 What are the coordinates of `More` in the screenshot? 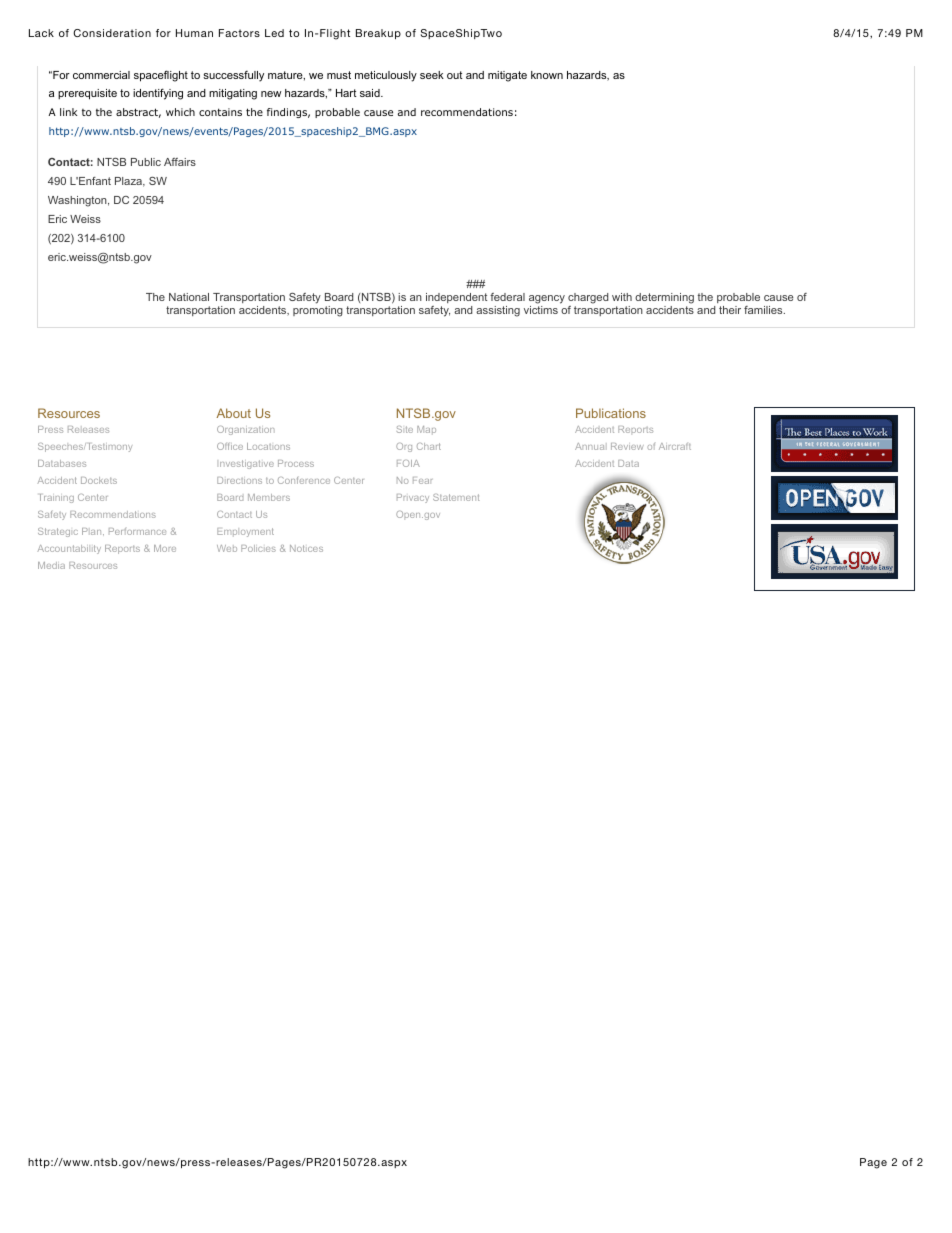 It's located at (165, 548).
